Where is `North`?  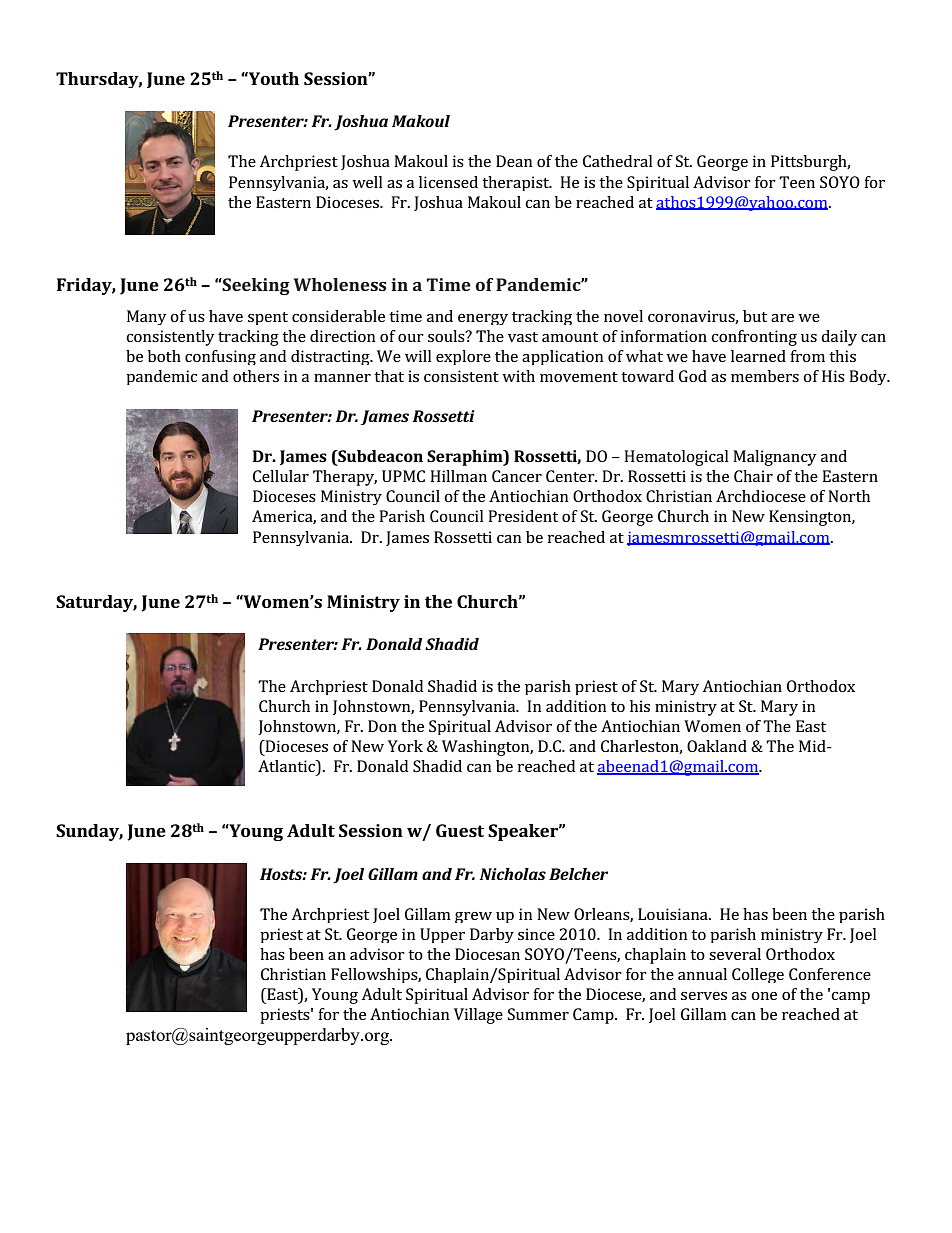 North is located at coordinates (849, 496).
